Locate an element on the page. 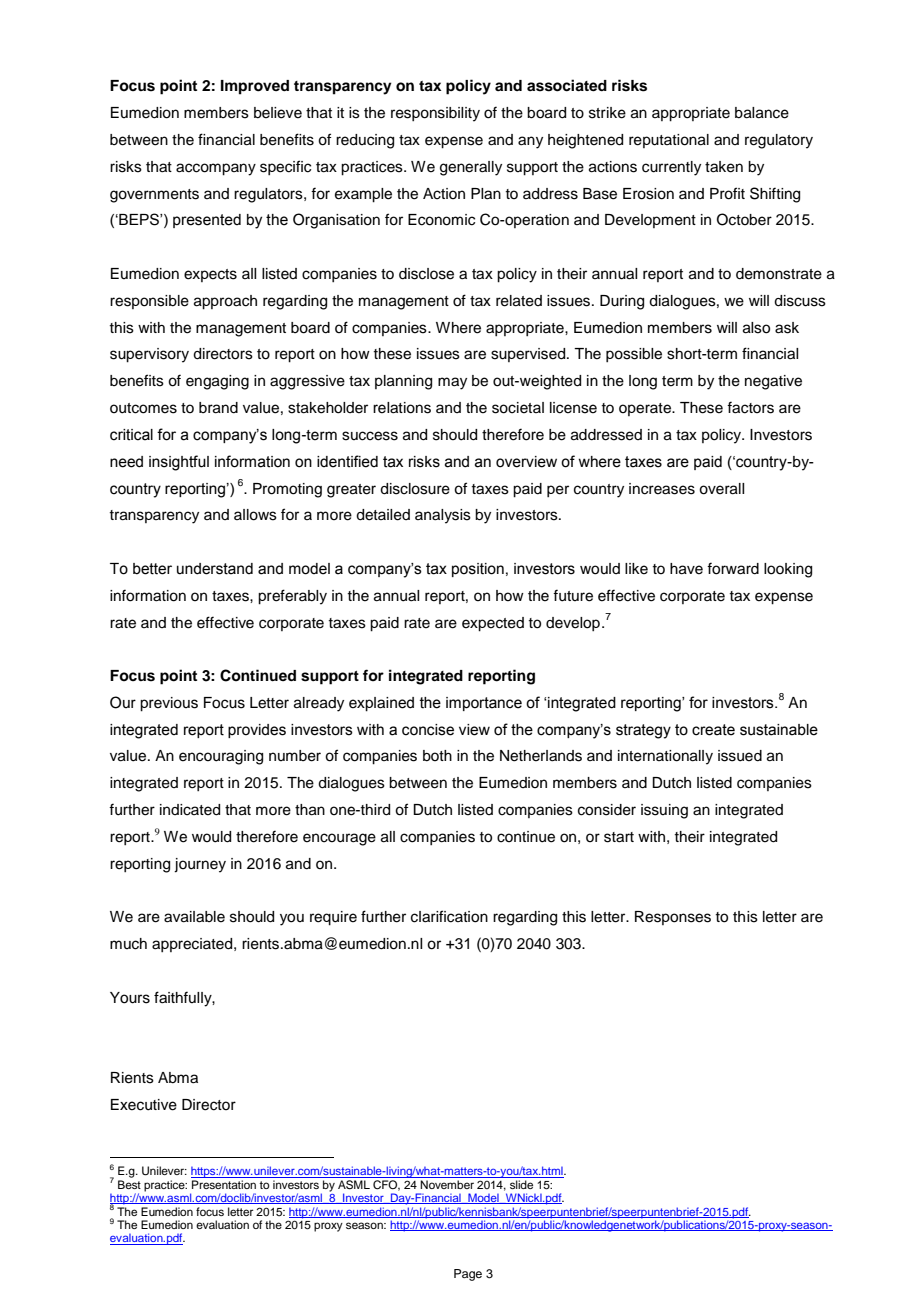 The height and width of the page is (1308, 924). balance is located at coordinates (762, 113).
